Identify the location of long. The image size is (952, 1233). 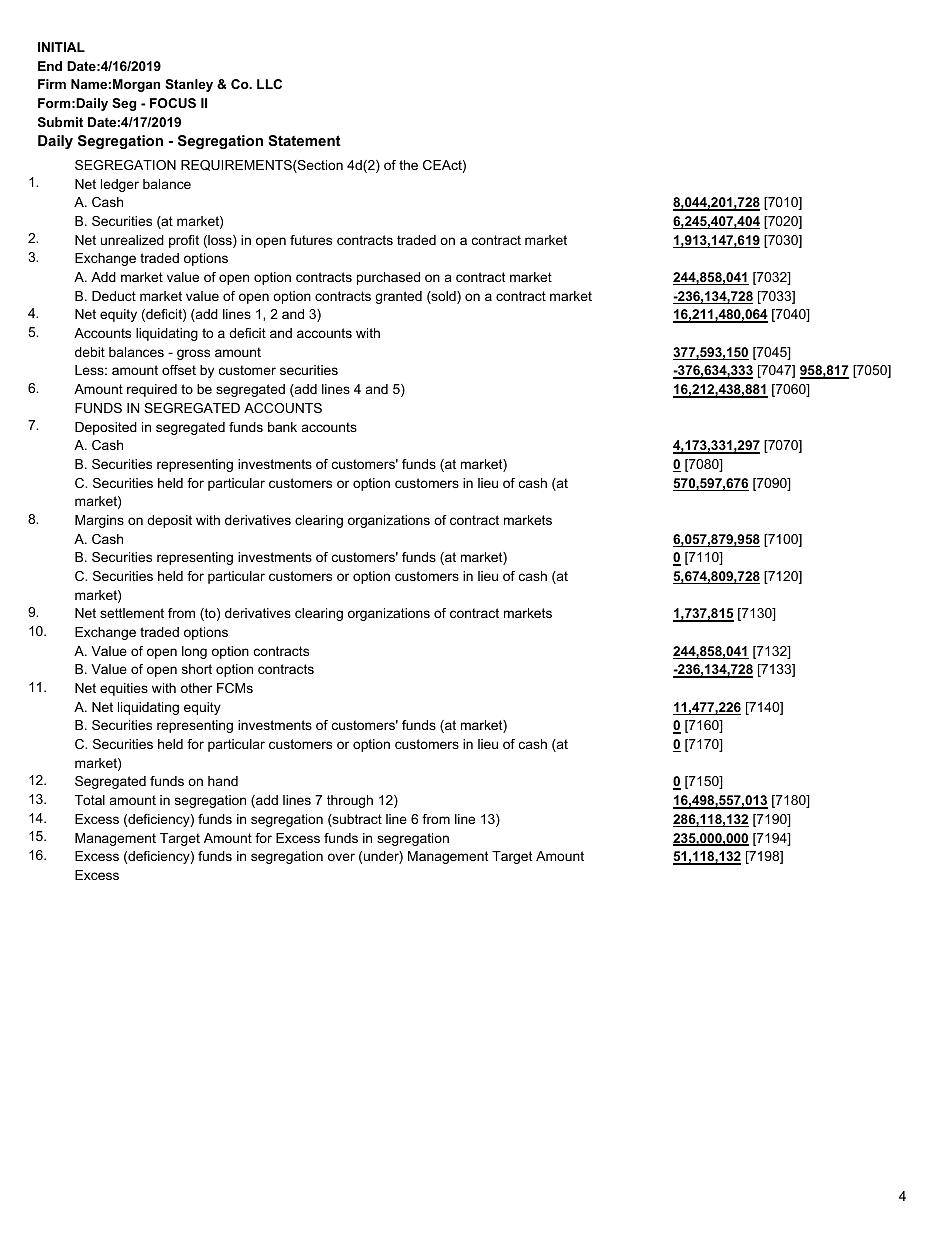
(194, 652).
